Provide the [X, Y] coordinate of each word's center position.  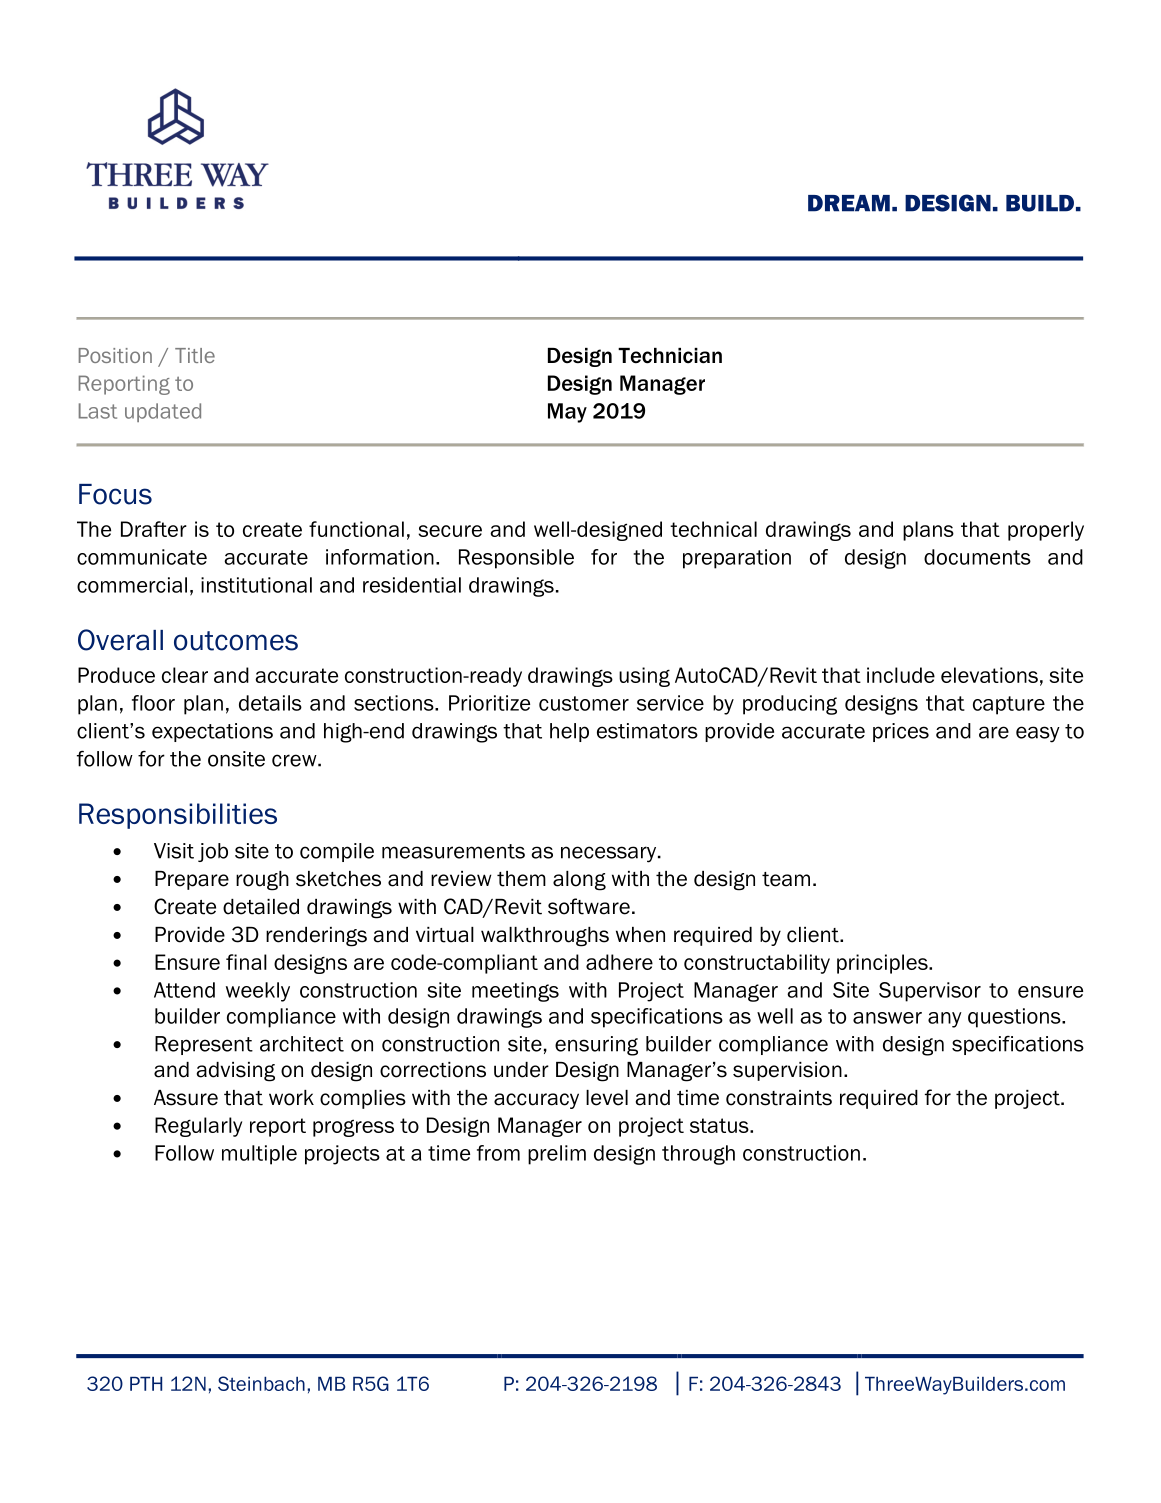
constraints [779, 1098]
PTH [146, 1384]
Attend [184, 990]
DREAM [849, 203]
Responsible [516, 559]
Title [195, 355]
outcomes [236, 641]
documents [977, 557]
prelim [557, 1155]
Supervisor [930, 992]
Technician [670, 356]
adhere [619, 962]
